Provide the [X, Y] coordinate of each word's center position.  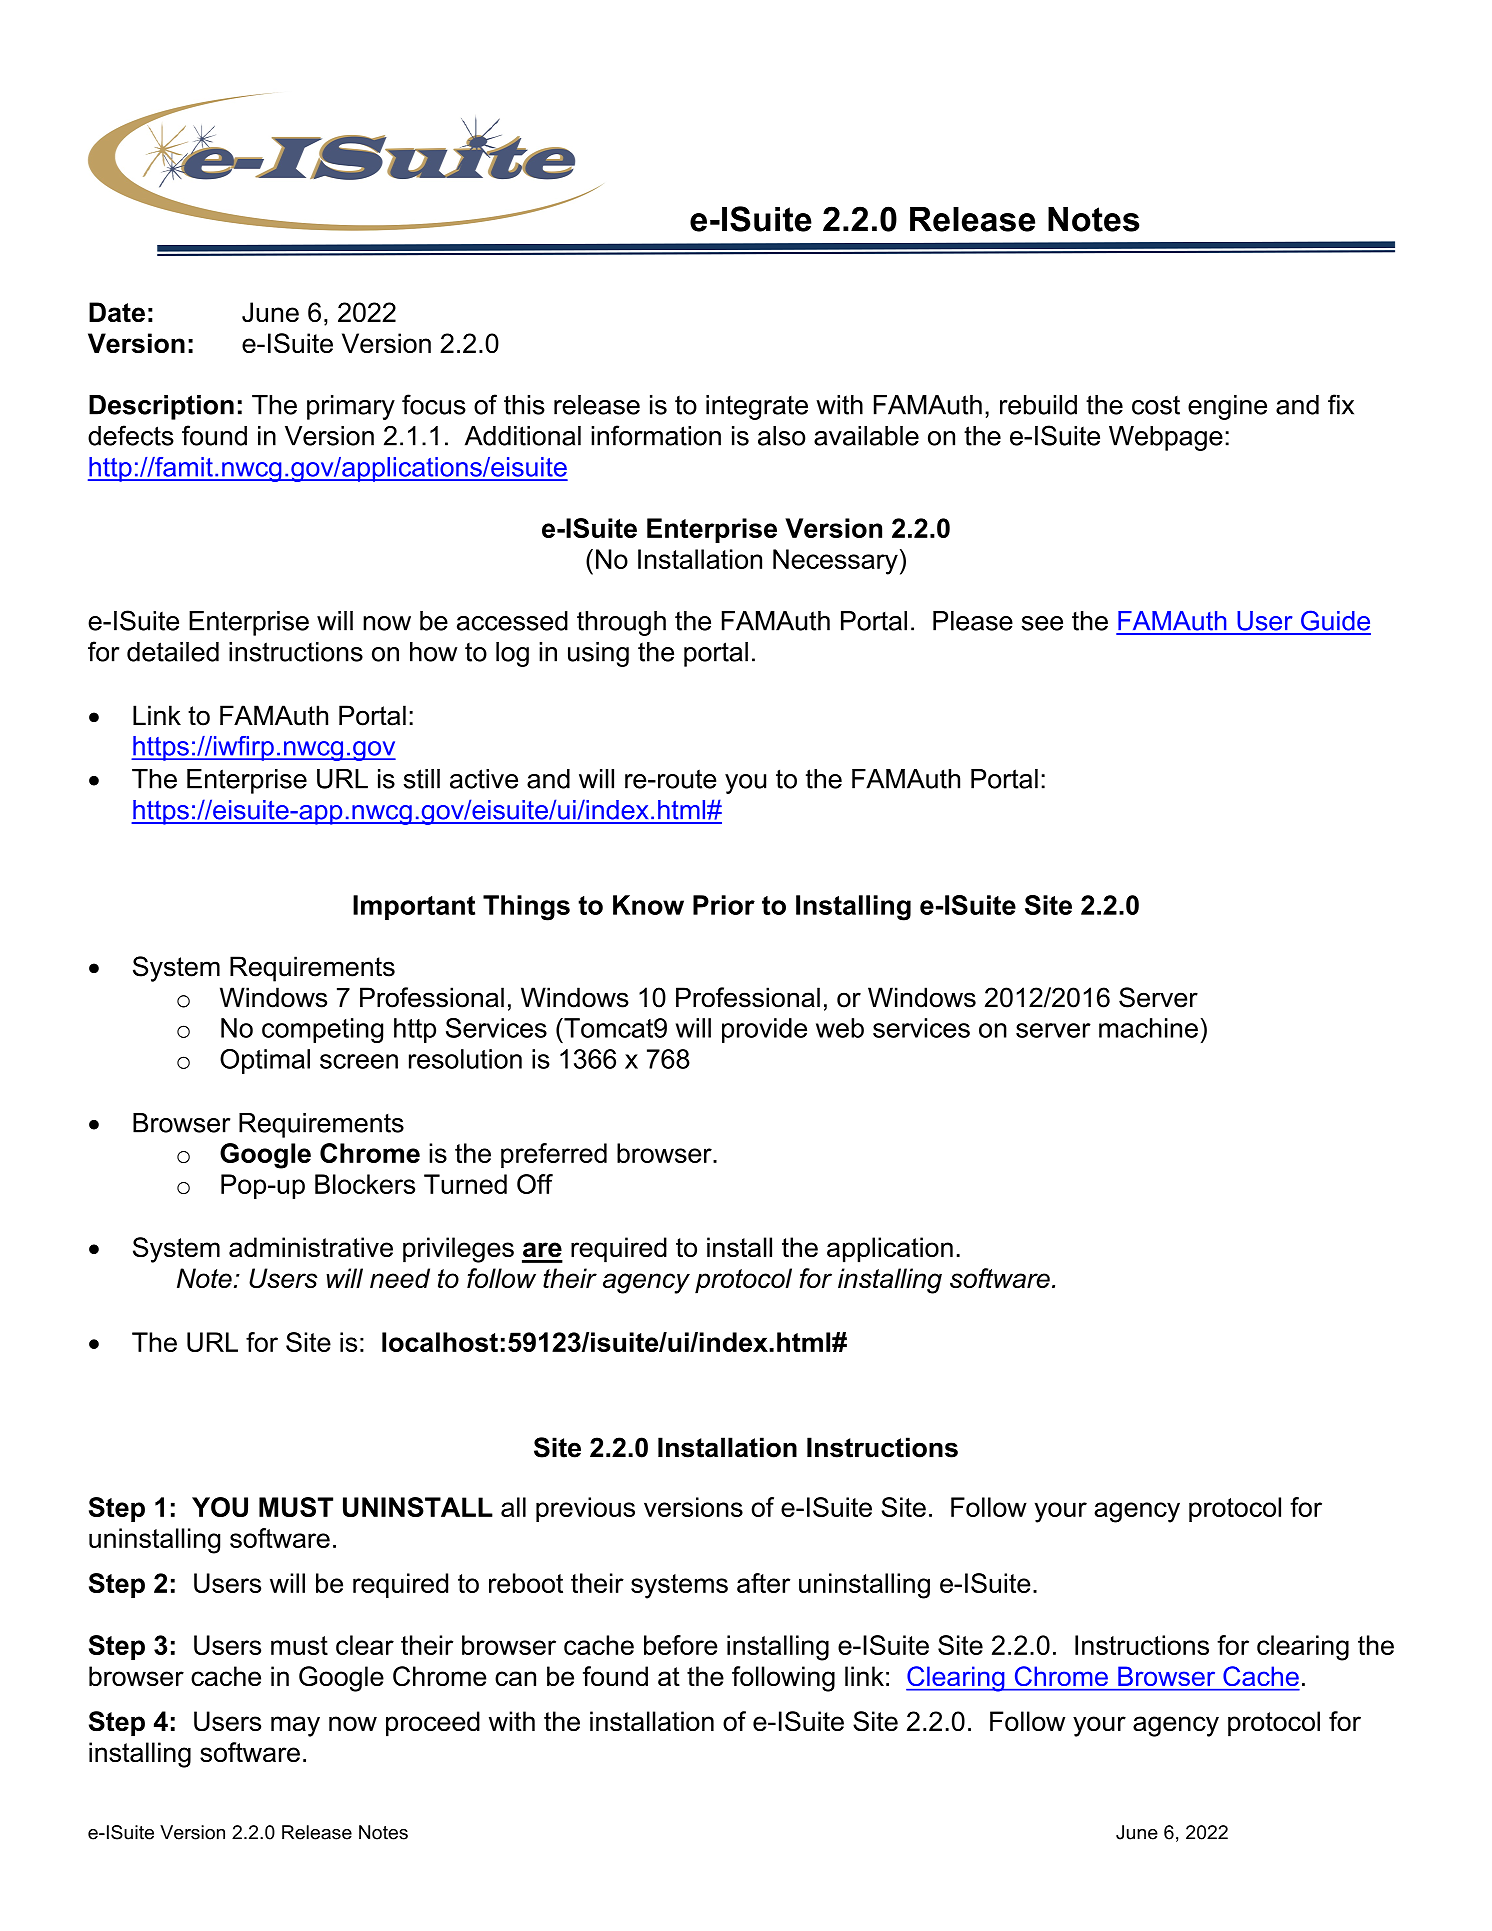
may [295, 1726]
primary [351, 407]
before [681, 1645]
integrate [757, 407]
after [763, 1583]
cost [1156, 405]
